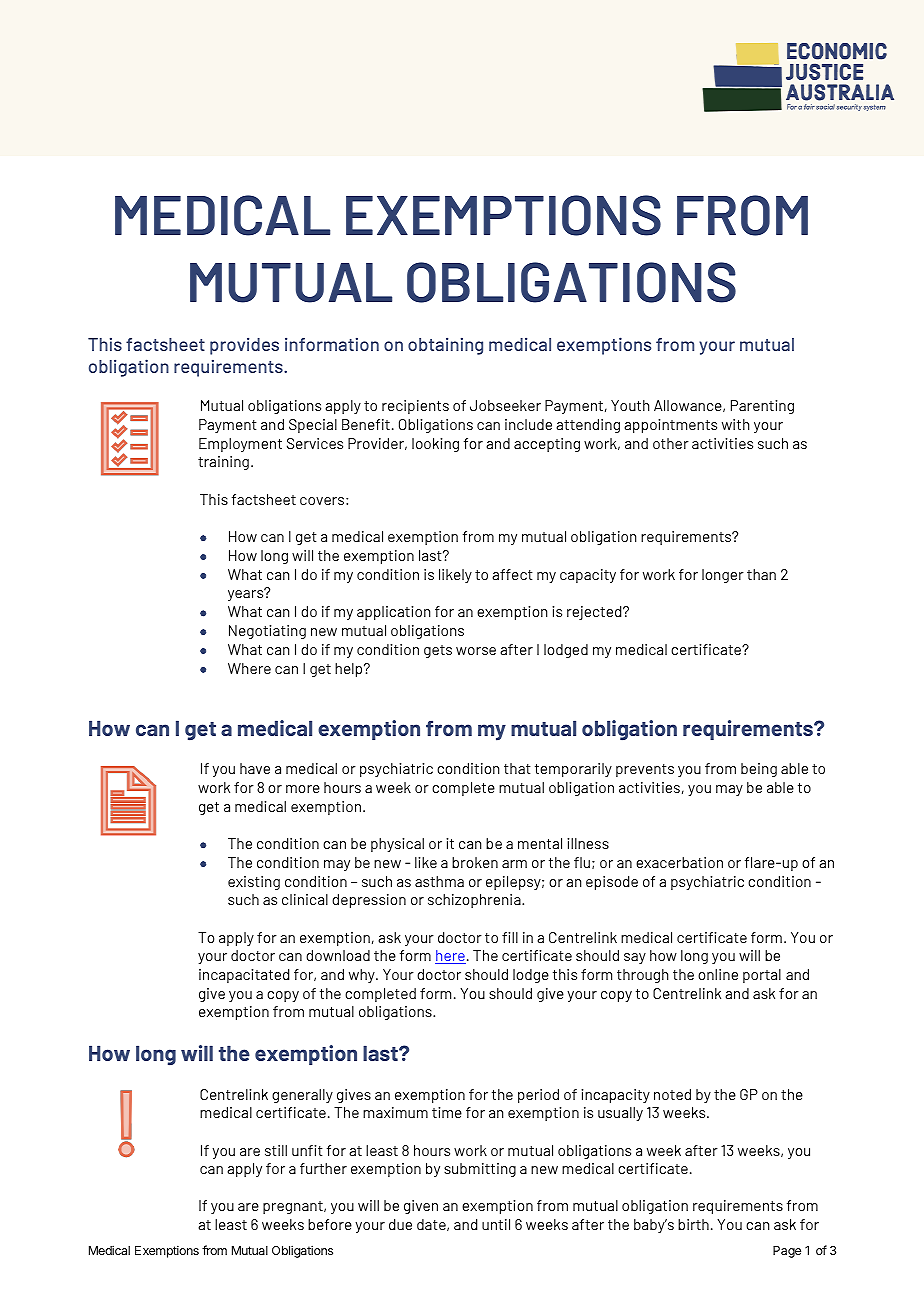  What do you see at coordinates (294, 1207) in the image?
I see `pregnant` at bounding box center [294, 1207].
